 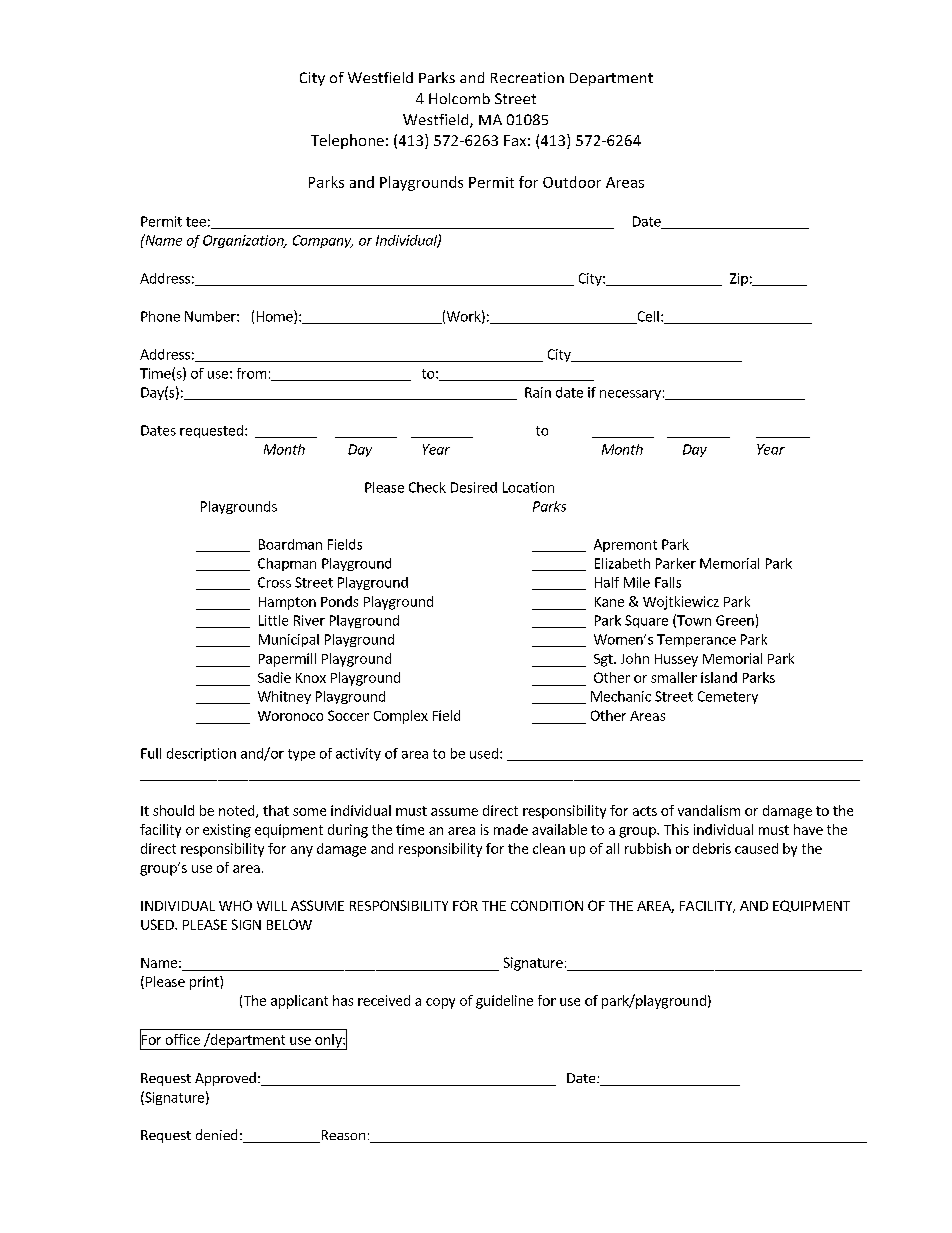 I want to click on guideline, so click(x=504, y=1002).
